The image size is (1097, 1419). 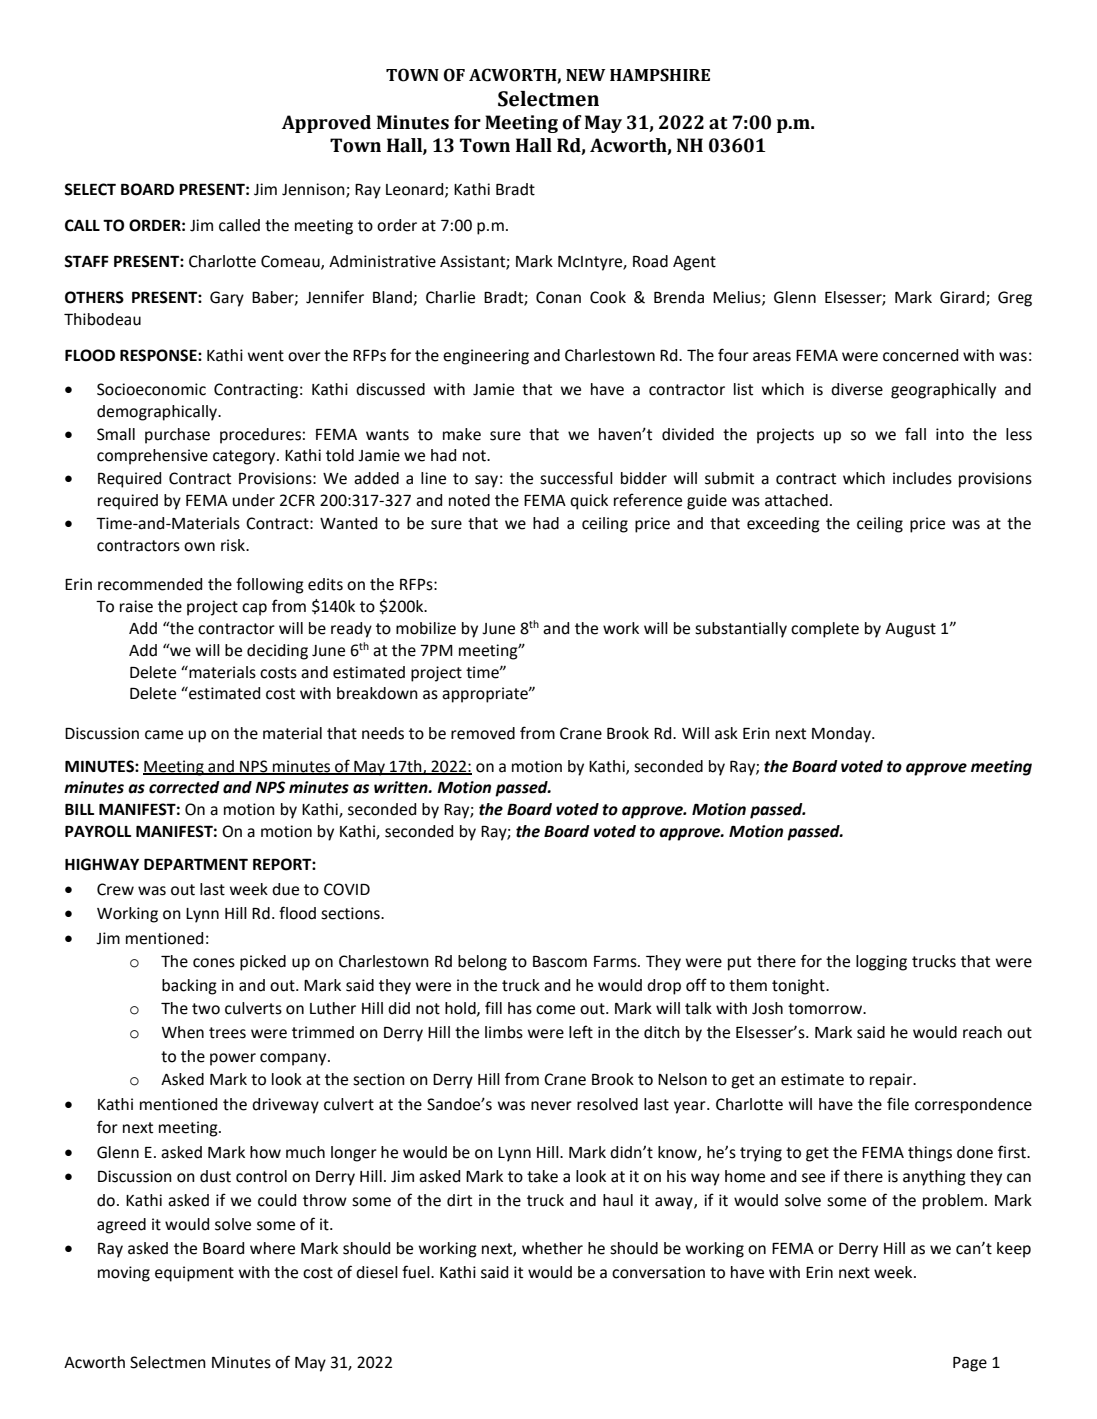 What do you see at coordinates (194, 1274) in the page?
I see `equipment` at bounding box center [194, 1274].
